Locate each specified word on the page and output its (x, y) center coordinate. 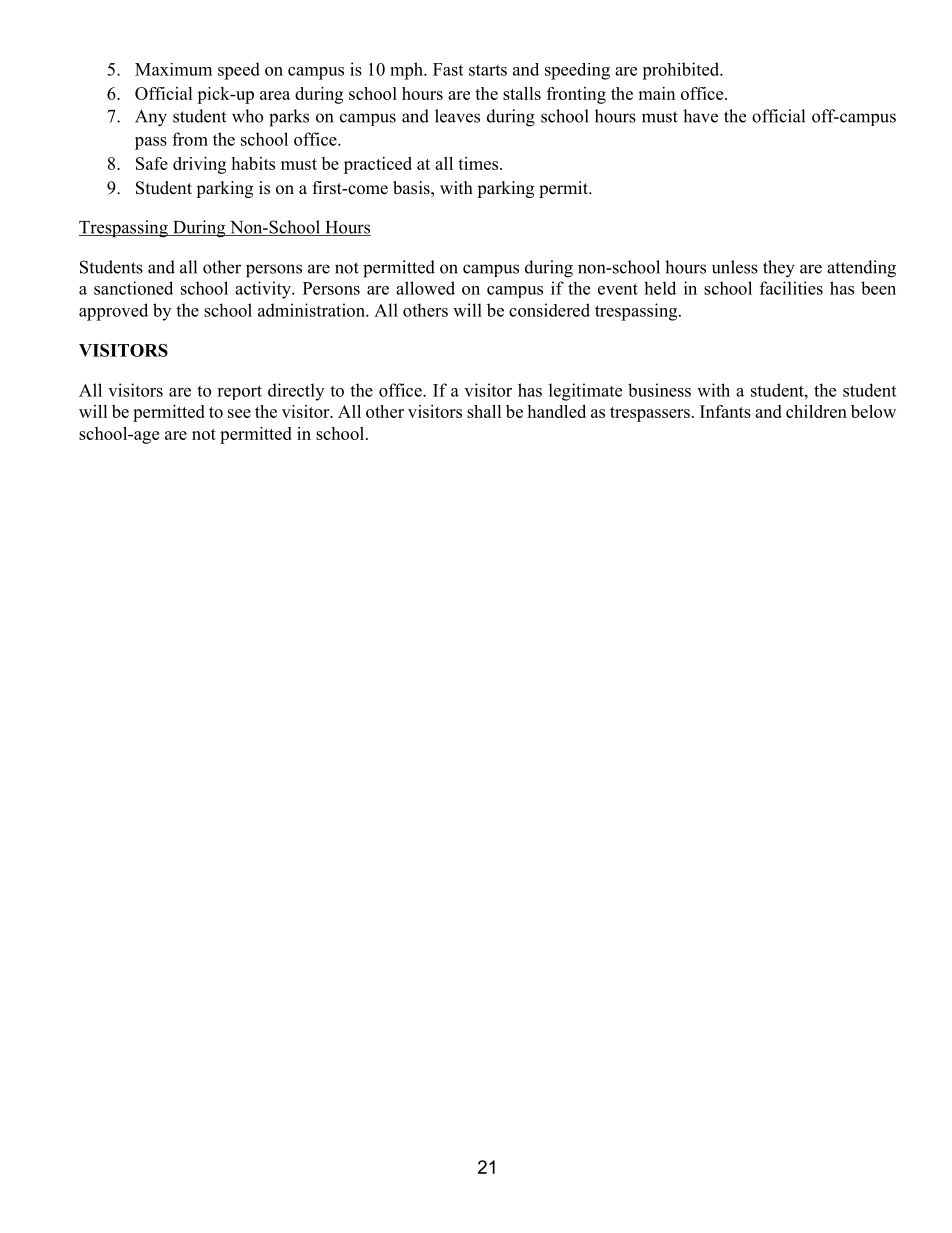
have (700, 116)
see (239, 413)
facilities (791, 288)
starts (488, 70)
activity (264, 290)
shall (484, 411)
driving (199, 165)
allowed (425, 288)
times (479, 163)
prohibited (682, 71)
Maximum (173, 69)
